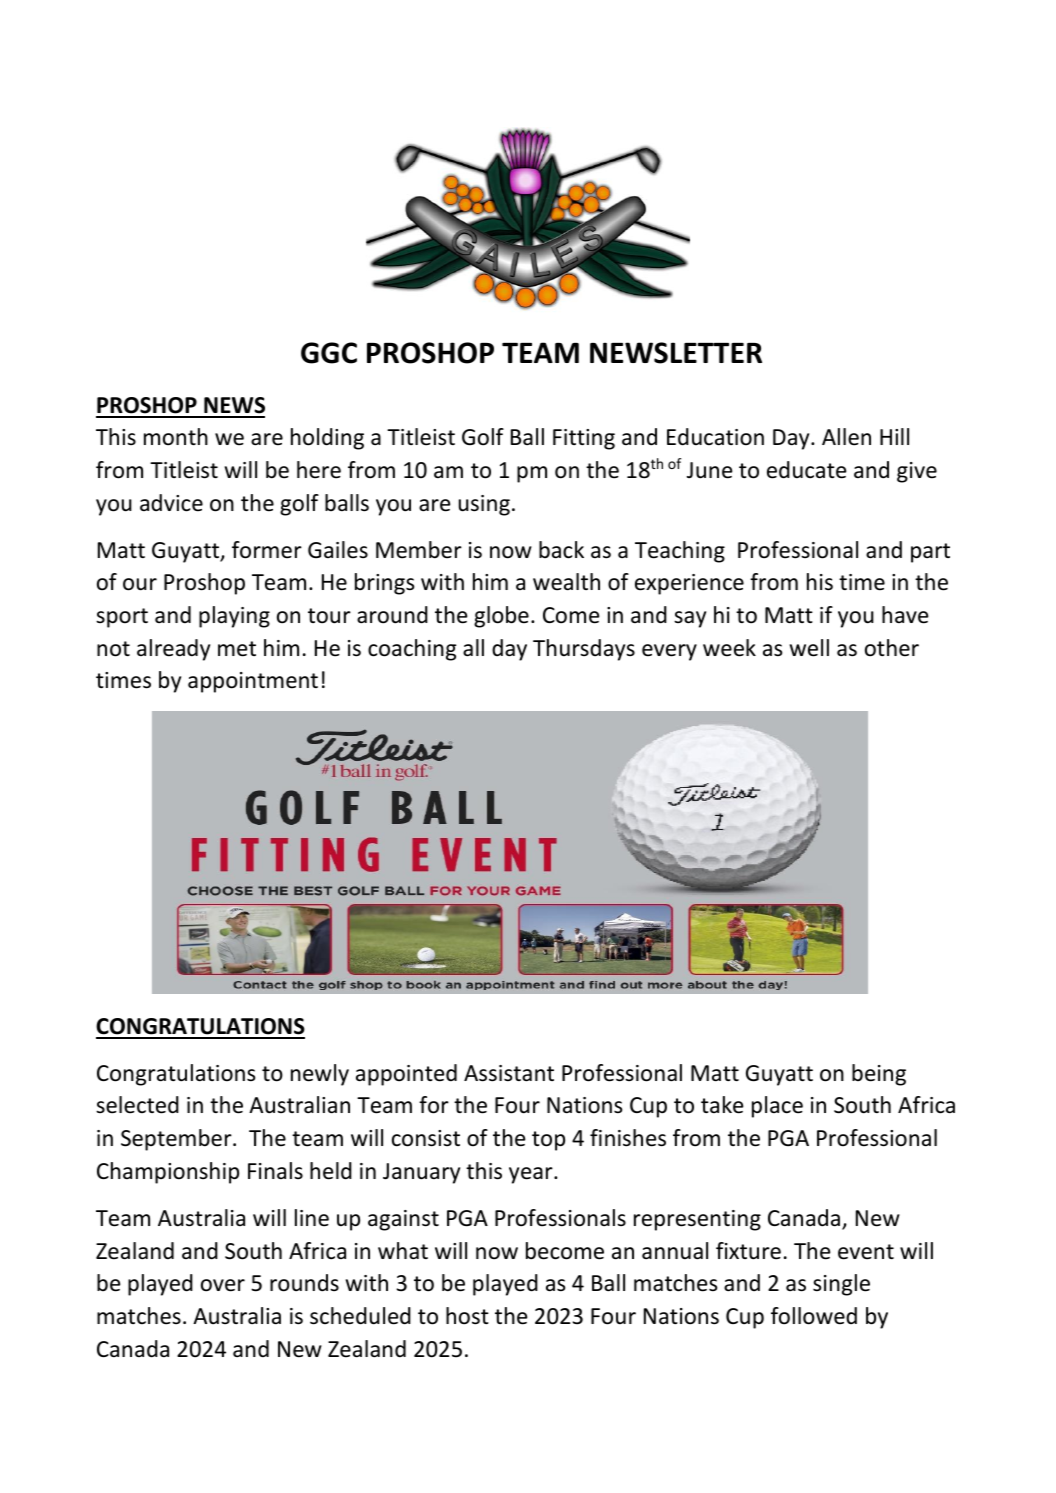 The height and width of the screenshot is (1493, 1056). I want to click on Assistant, so click(509, 1073).
